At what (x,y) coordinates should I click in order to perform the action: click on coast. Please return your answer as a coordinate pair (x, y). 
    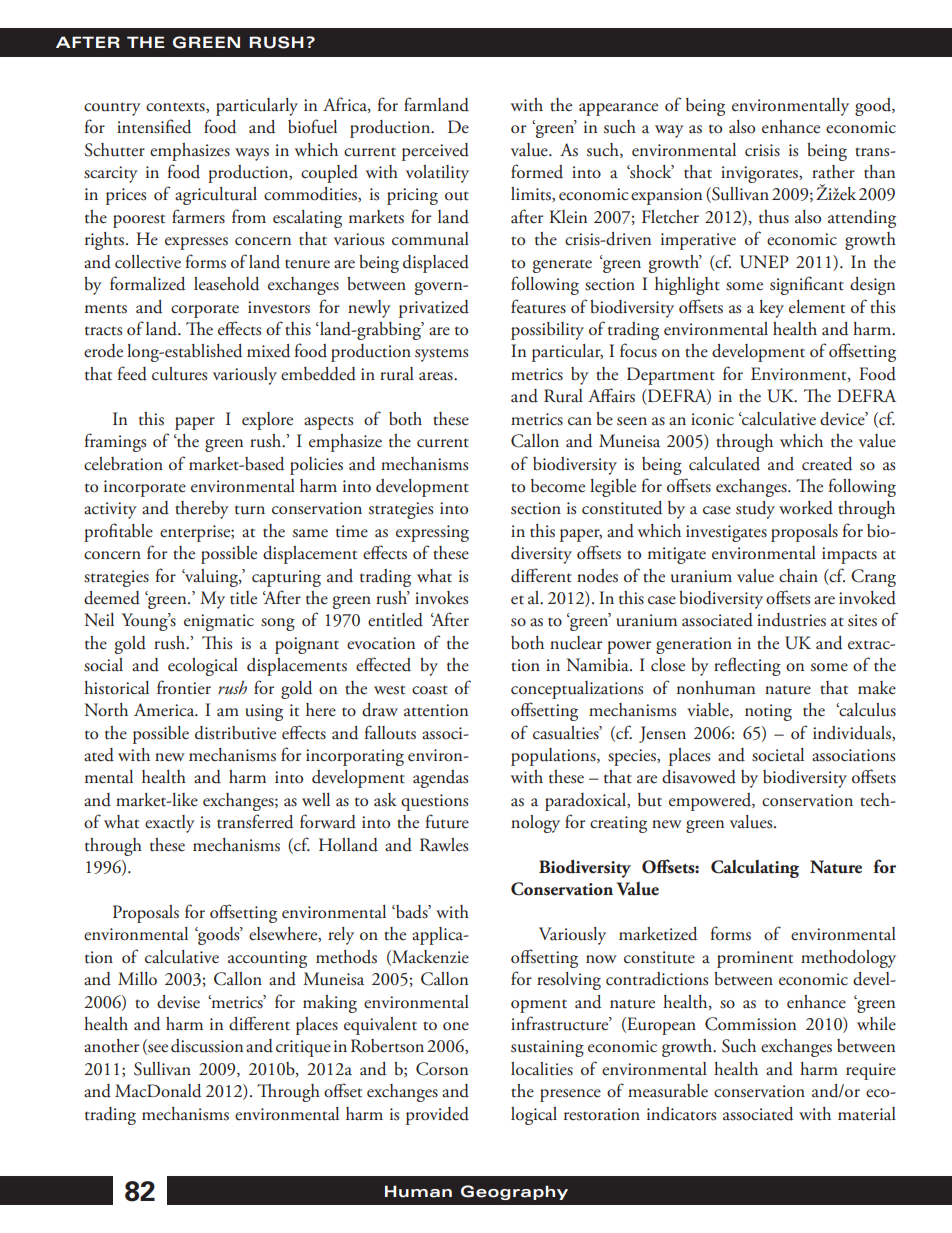
    Looking at the image, I should click on (430, 690).
